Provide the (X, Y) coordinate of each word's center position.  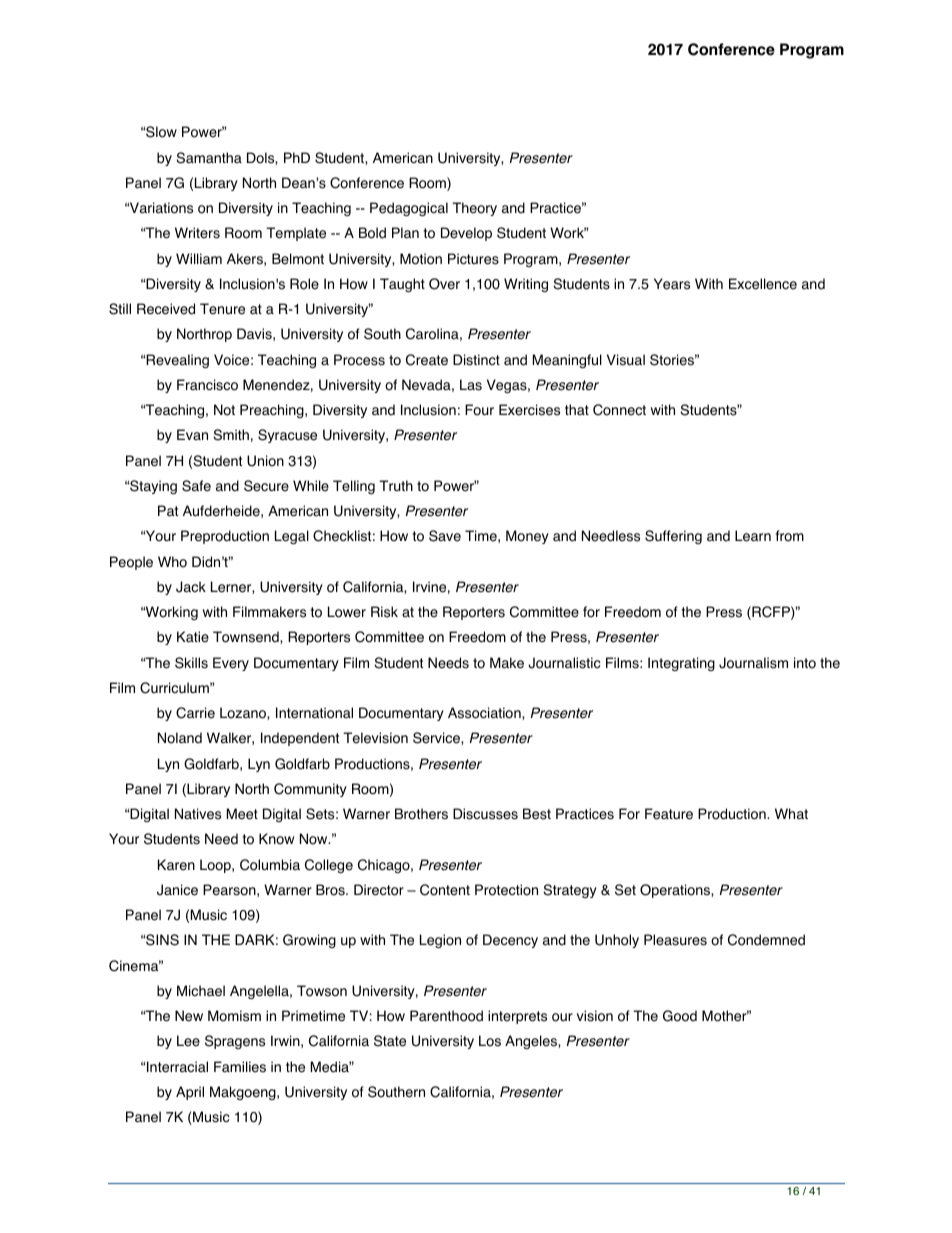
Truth (396, 485)
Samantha (209, 158)
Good (680, 1016)
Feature (669, 814)
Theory (474, 209)
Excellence (763, 284)
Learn (753, 536)
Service (437, 738)
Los (490, 1041)
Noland (180, 738)
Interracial (177, 1067)
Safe (196, 486)
